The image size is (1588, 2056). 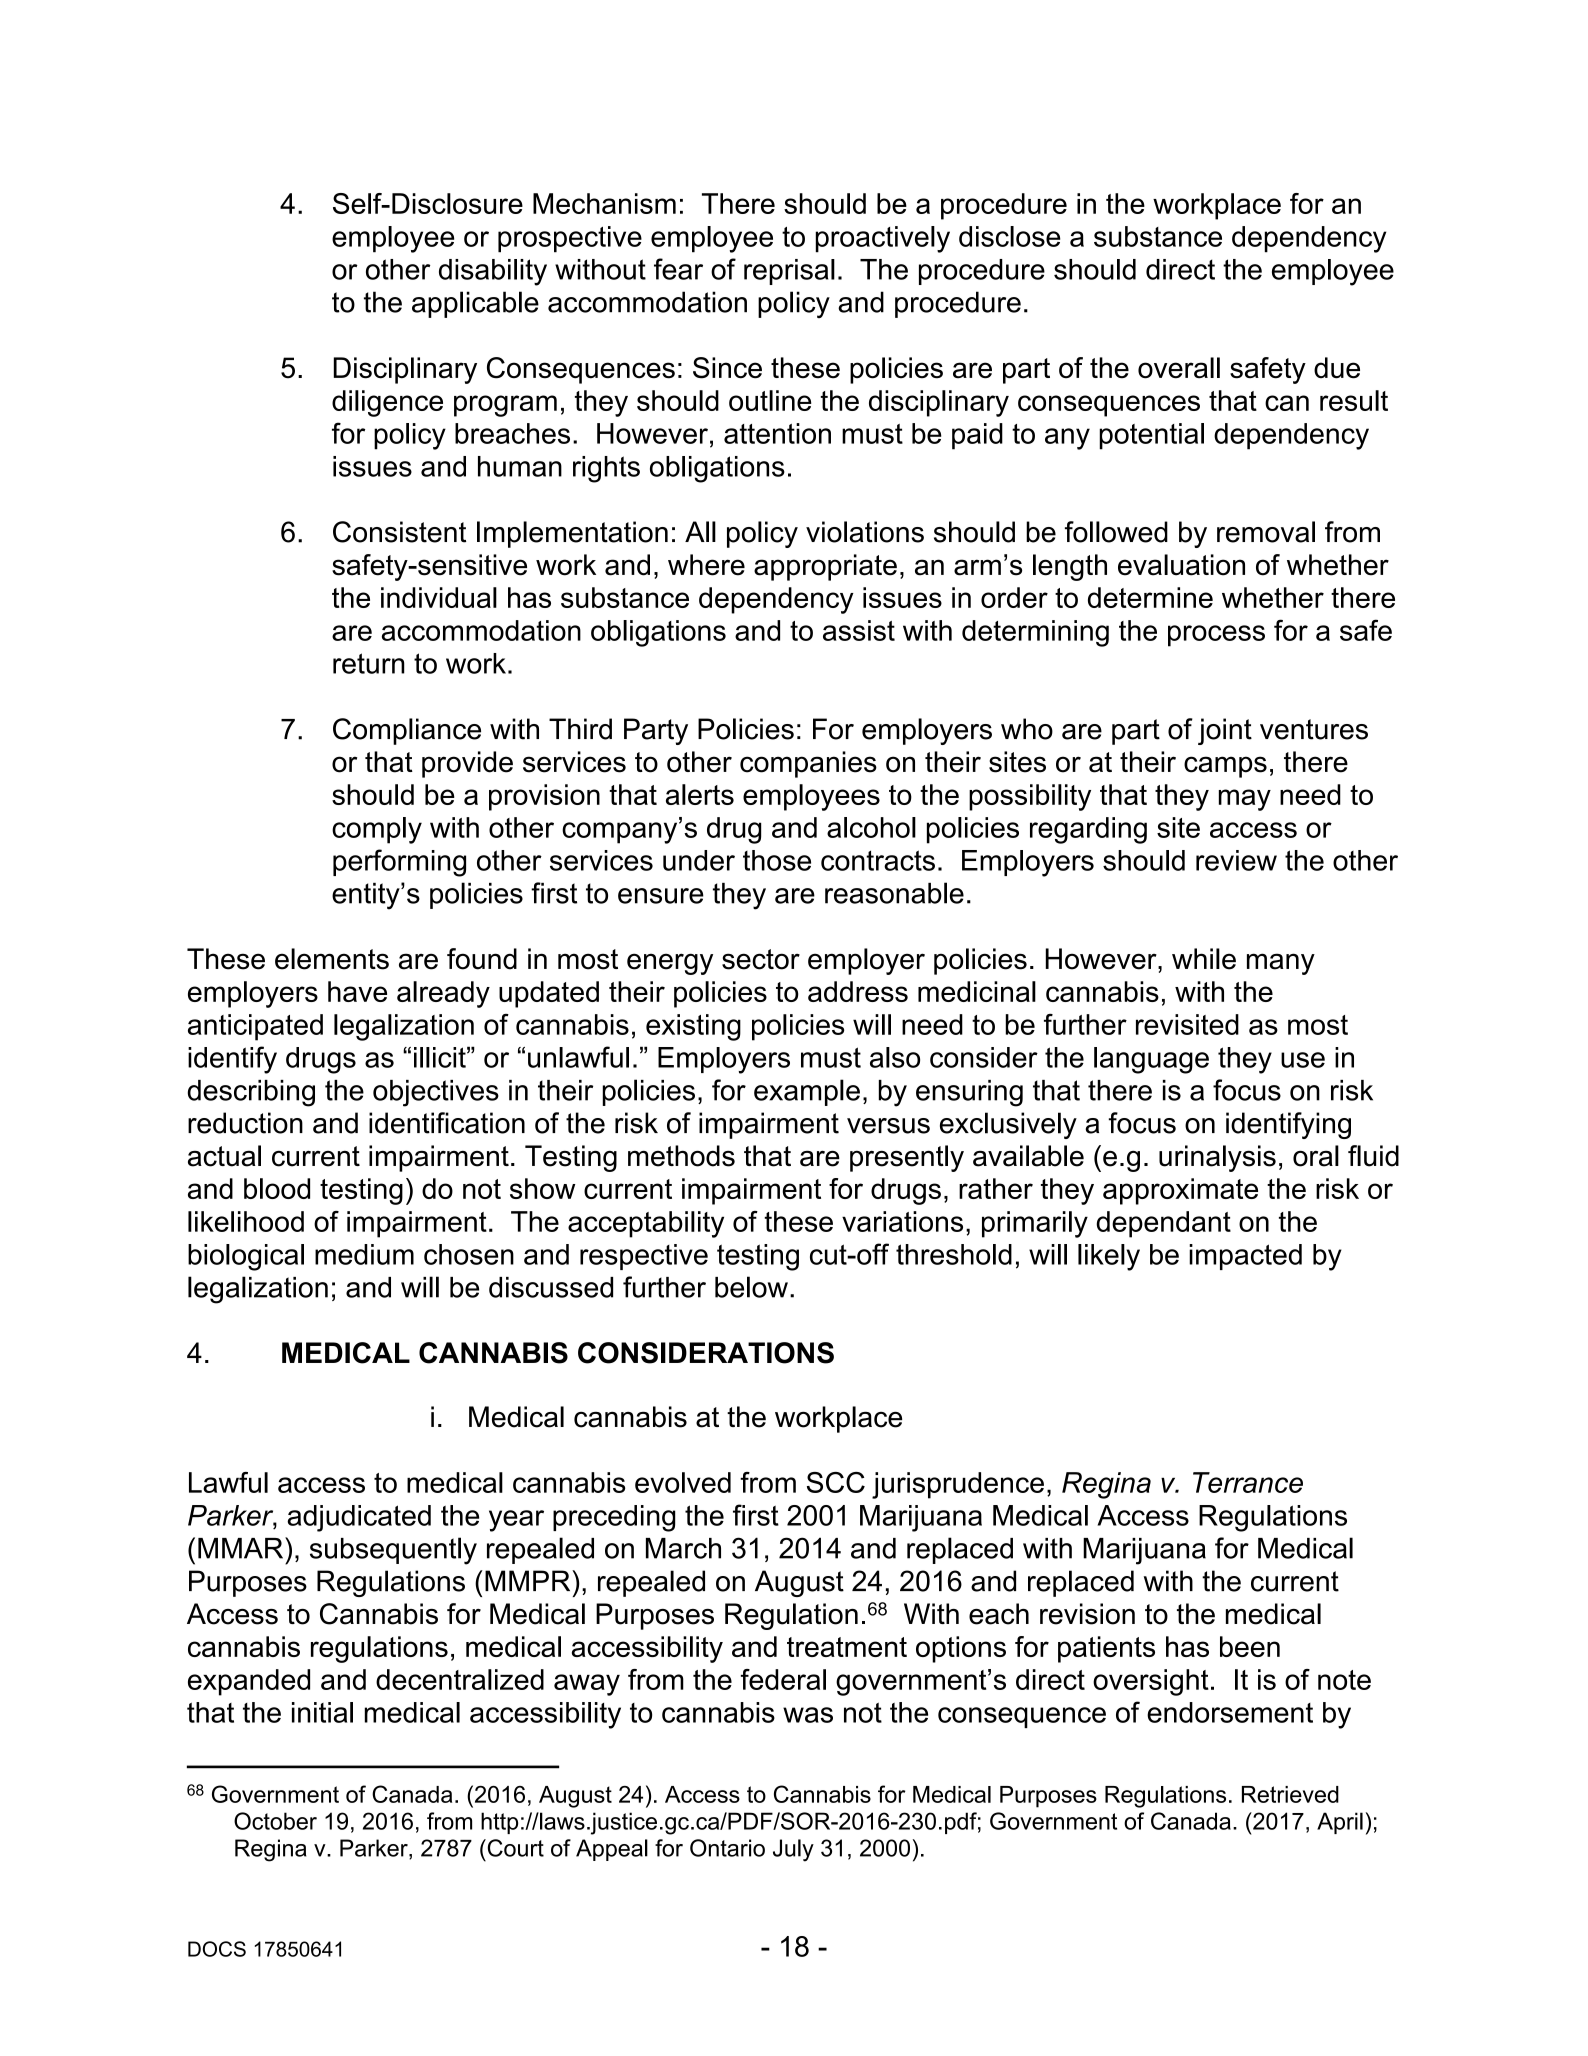 I want to click on overall, so click(x=1179, y=368).
